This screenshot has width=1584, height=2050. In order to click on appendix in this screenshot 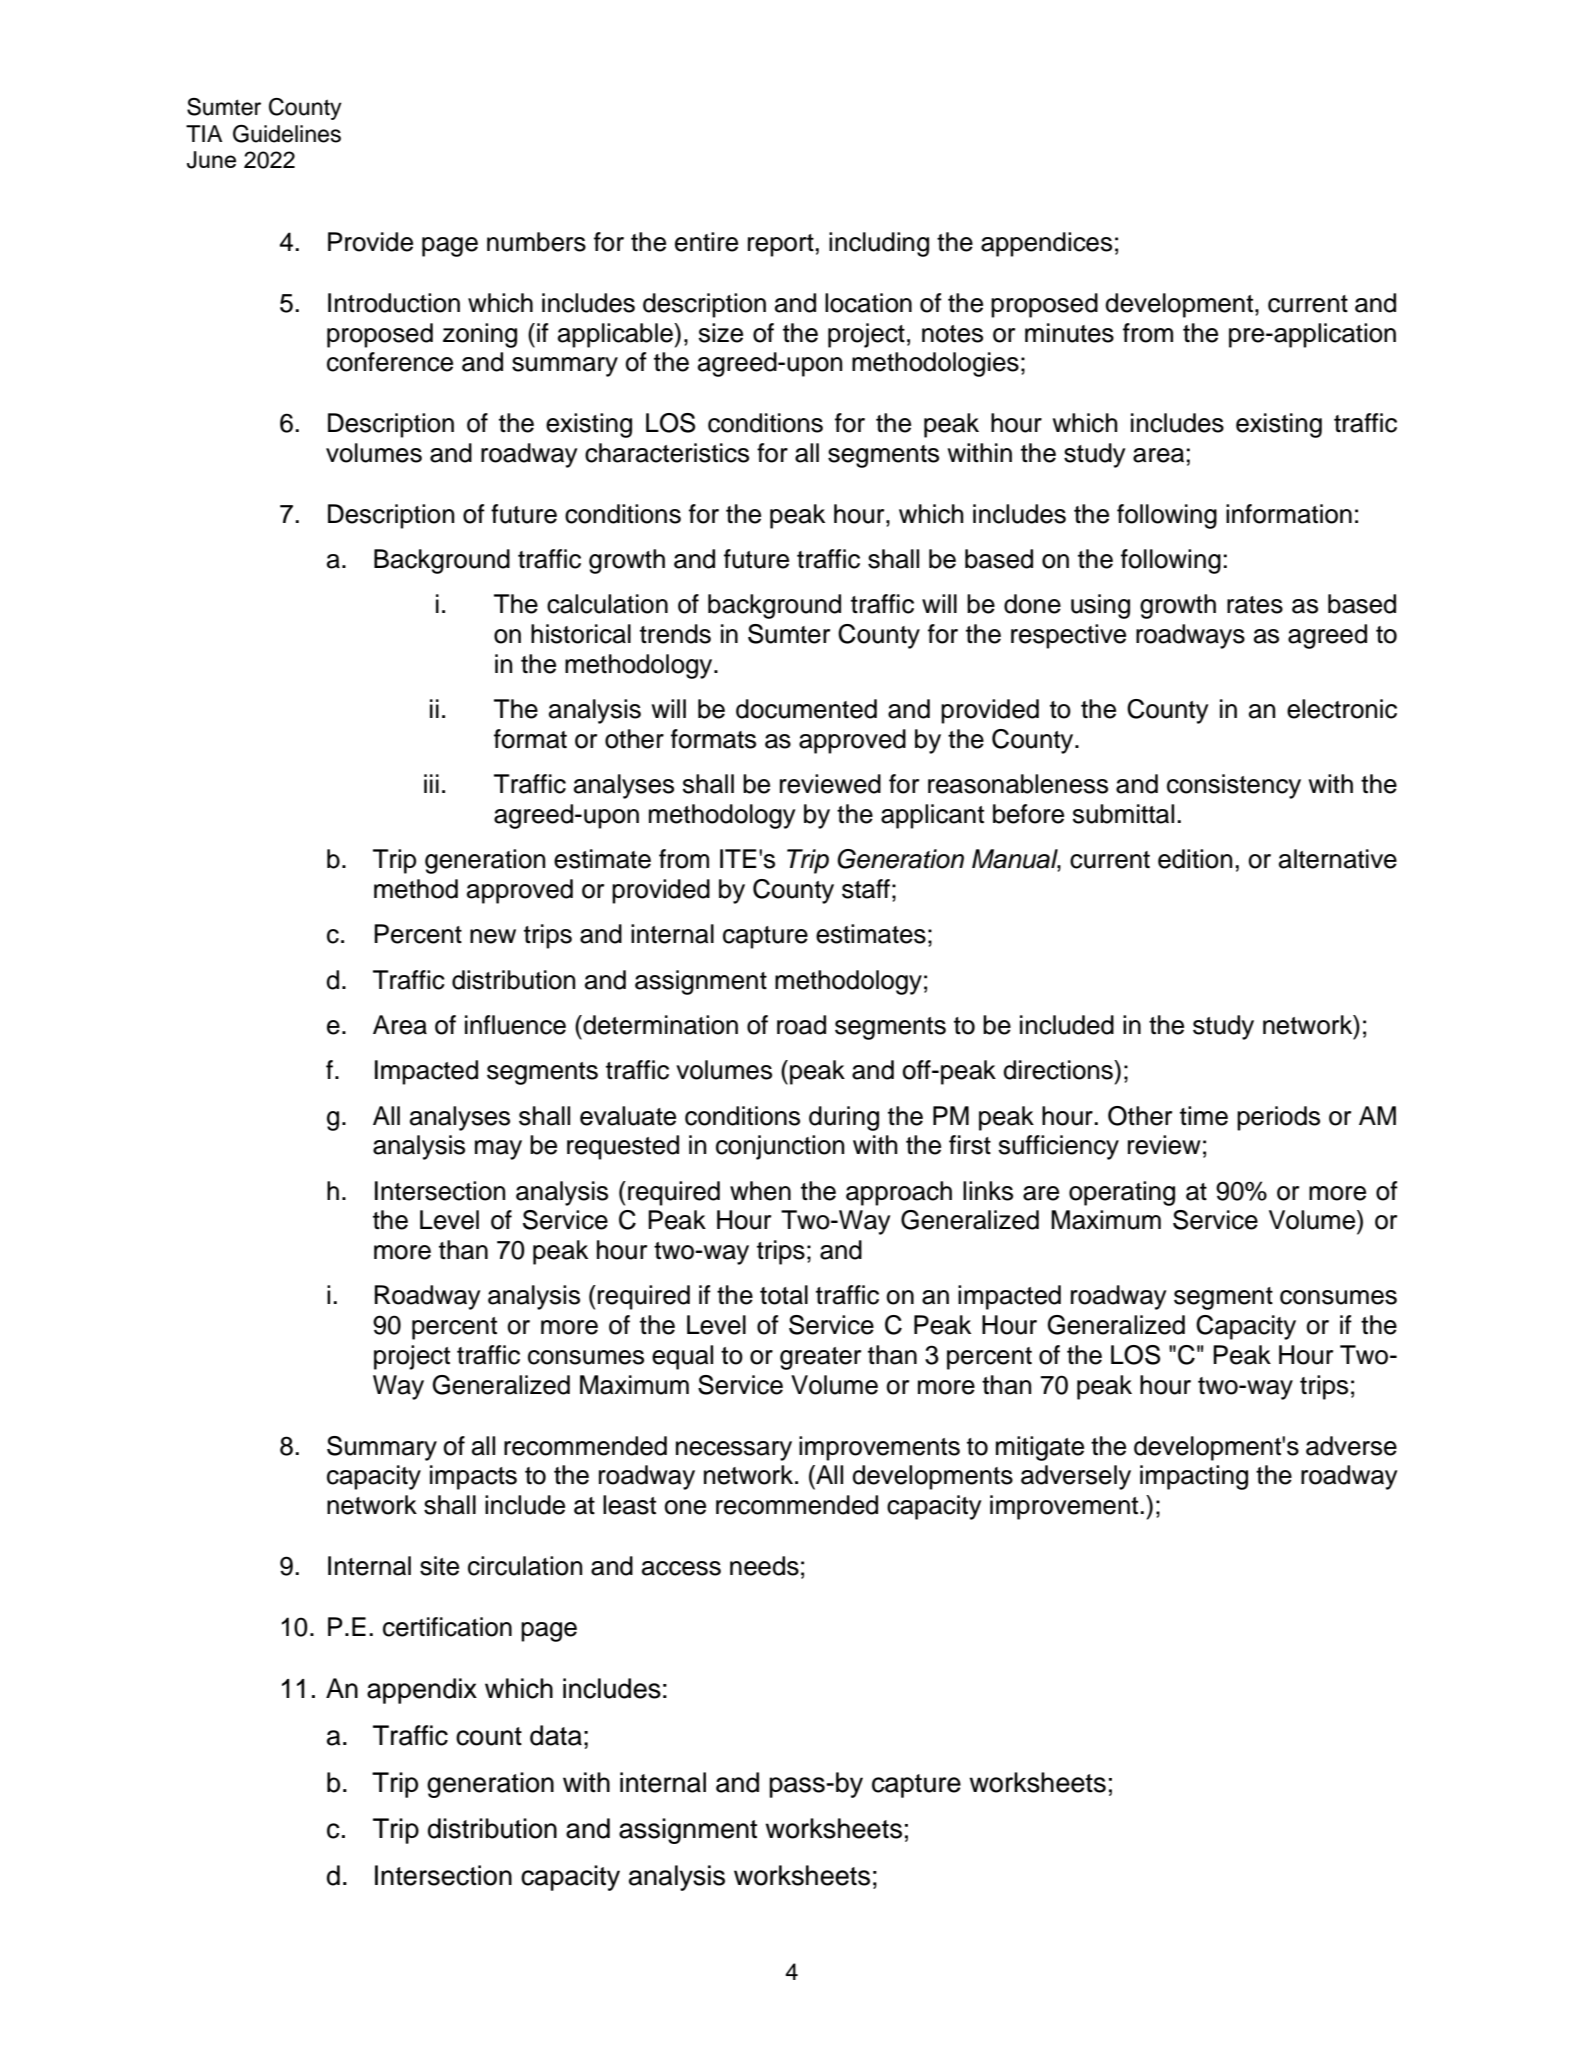, I will do `click(422, 1691)`.
